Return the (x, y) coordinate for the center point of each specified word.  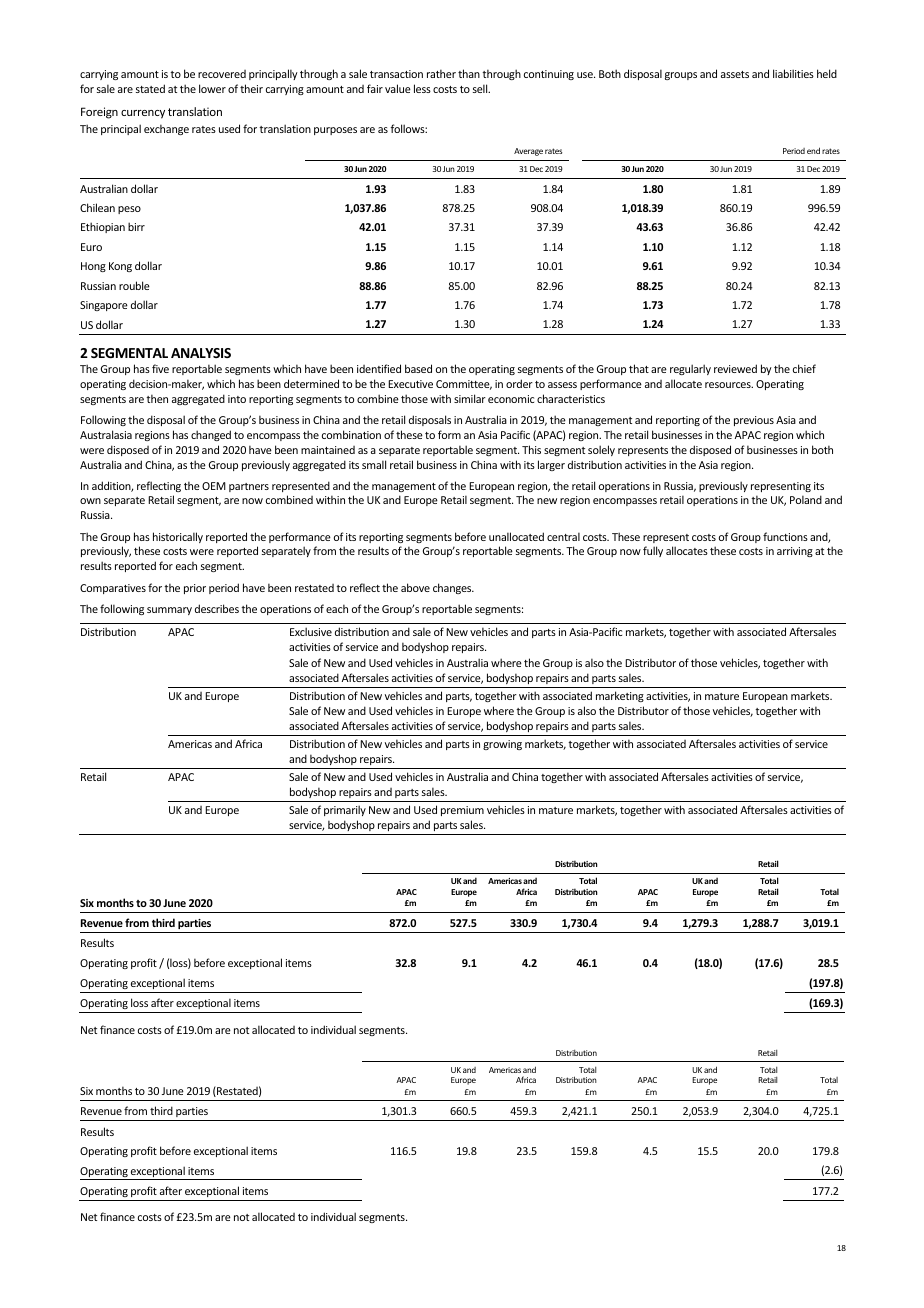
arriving (795, 552)
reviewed (735, 368)
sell (481, 88)
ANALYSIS (201, 353)
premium (462, 811)
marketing (620, 696)
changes (453, 588)
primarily (345, 810)
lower (212, 88)
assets (735, 74)
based (418, 368)
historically (178, 537)
